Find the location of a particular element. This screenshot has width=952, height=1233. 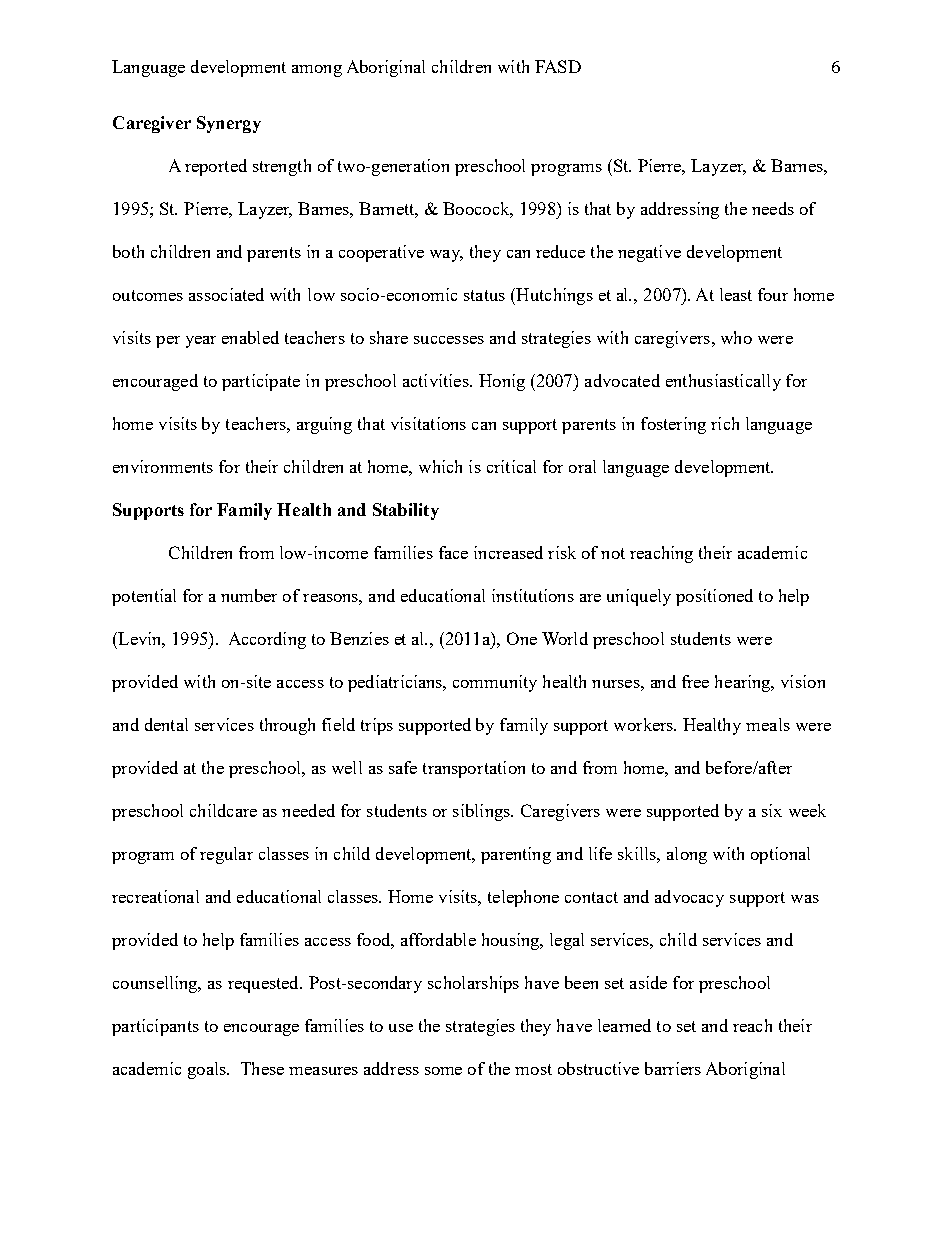

some is located at coordinates (443, 1071).
